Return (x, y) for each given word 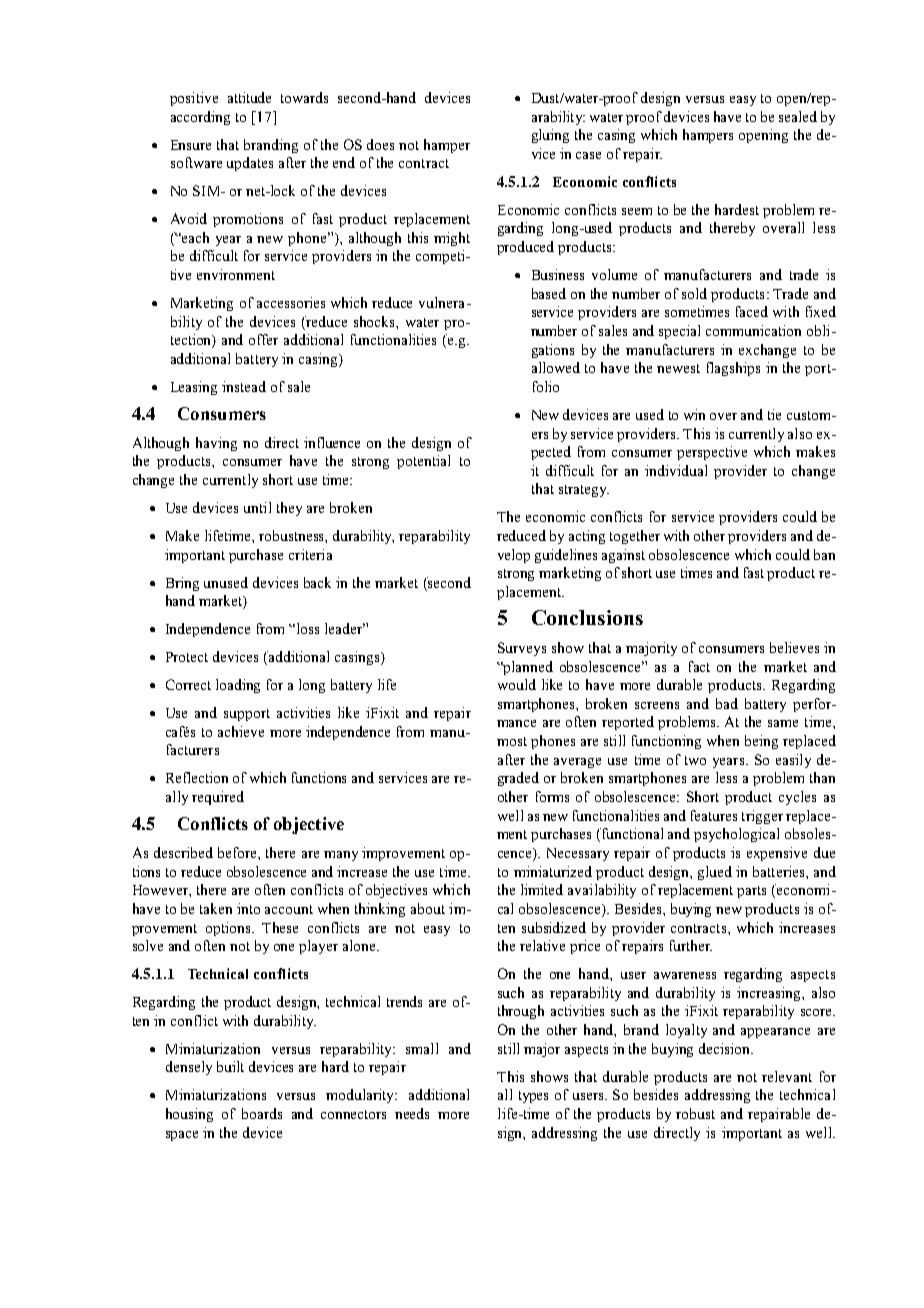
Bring (182, 584)
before (238, 852)
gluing (550, 136)
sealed (798, 116)
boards (262, 1113)
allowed (556, 367)
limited (542, 889)
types (533, 1097)
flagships (733, 369)
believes (794, 647)
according (200, 118)
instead (244, 386)
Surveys (522, 649)
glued (715, 873)
